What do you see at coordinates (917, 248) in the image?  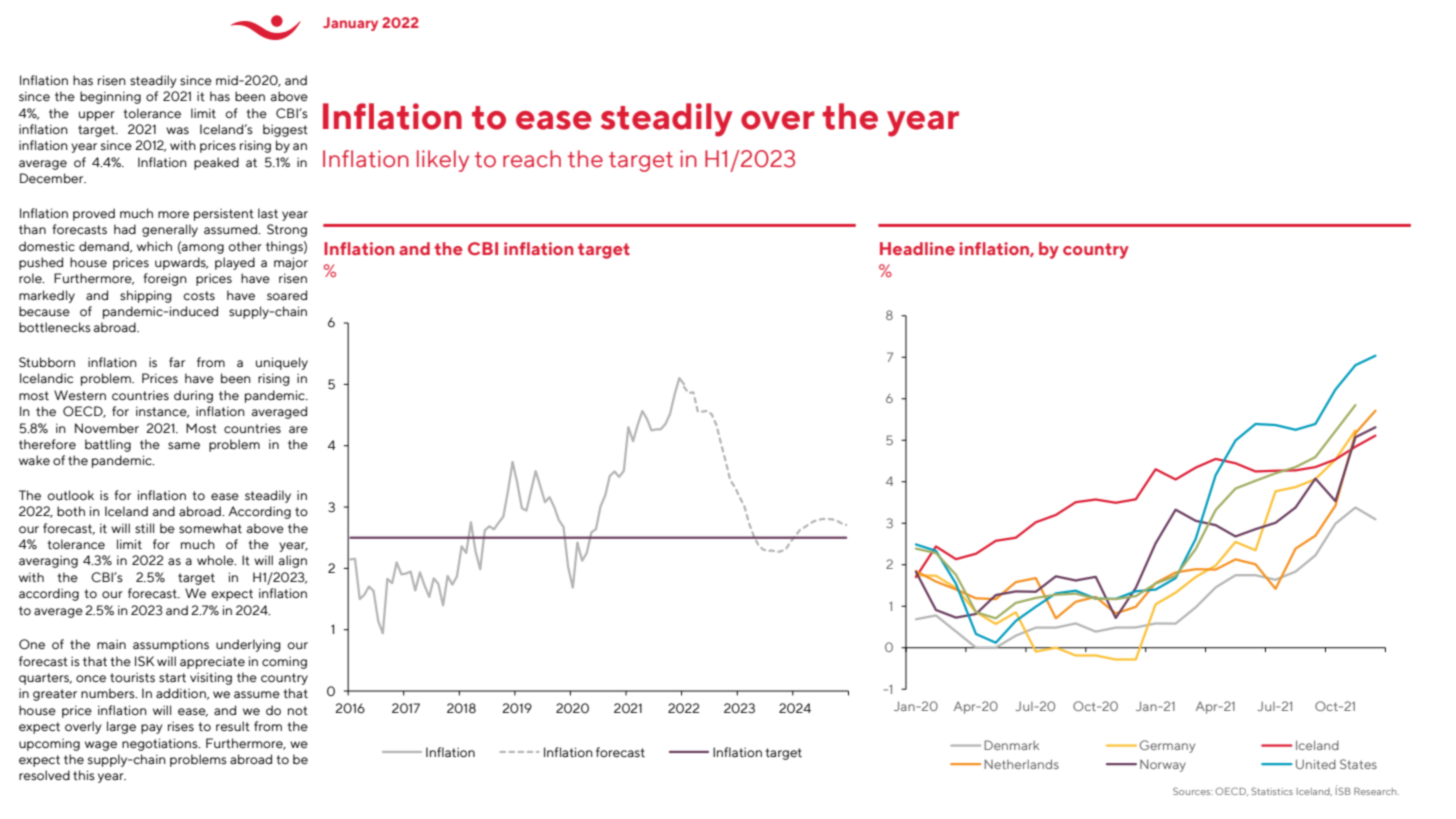 I see `Headline` at bounding box center [917, 248].
